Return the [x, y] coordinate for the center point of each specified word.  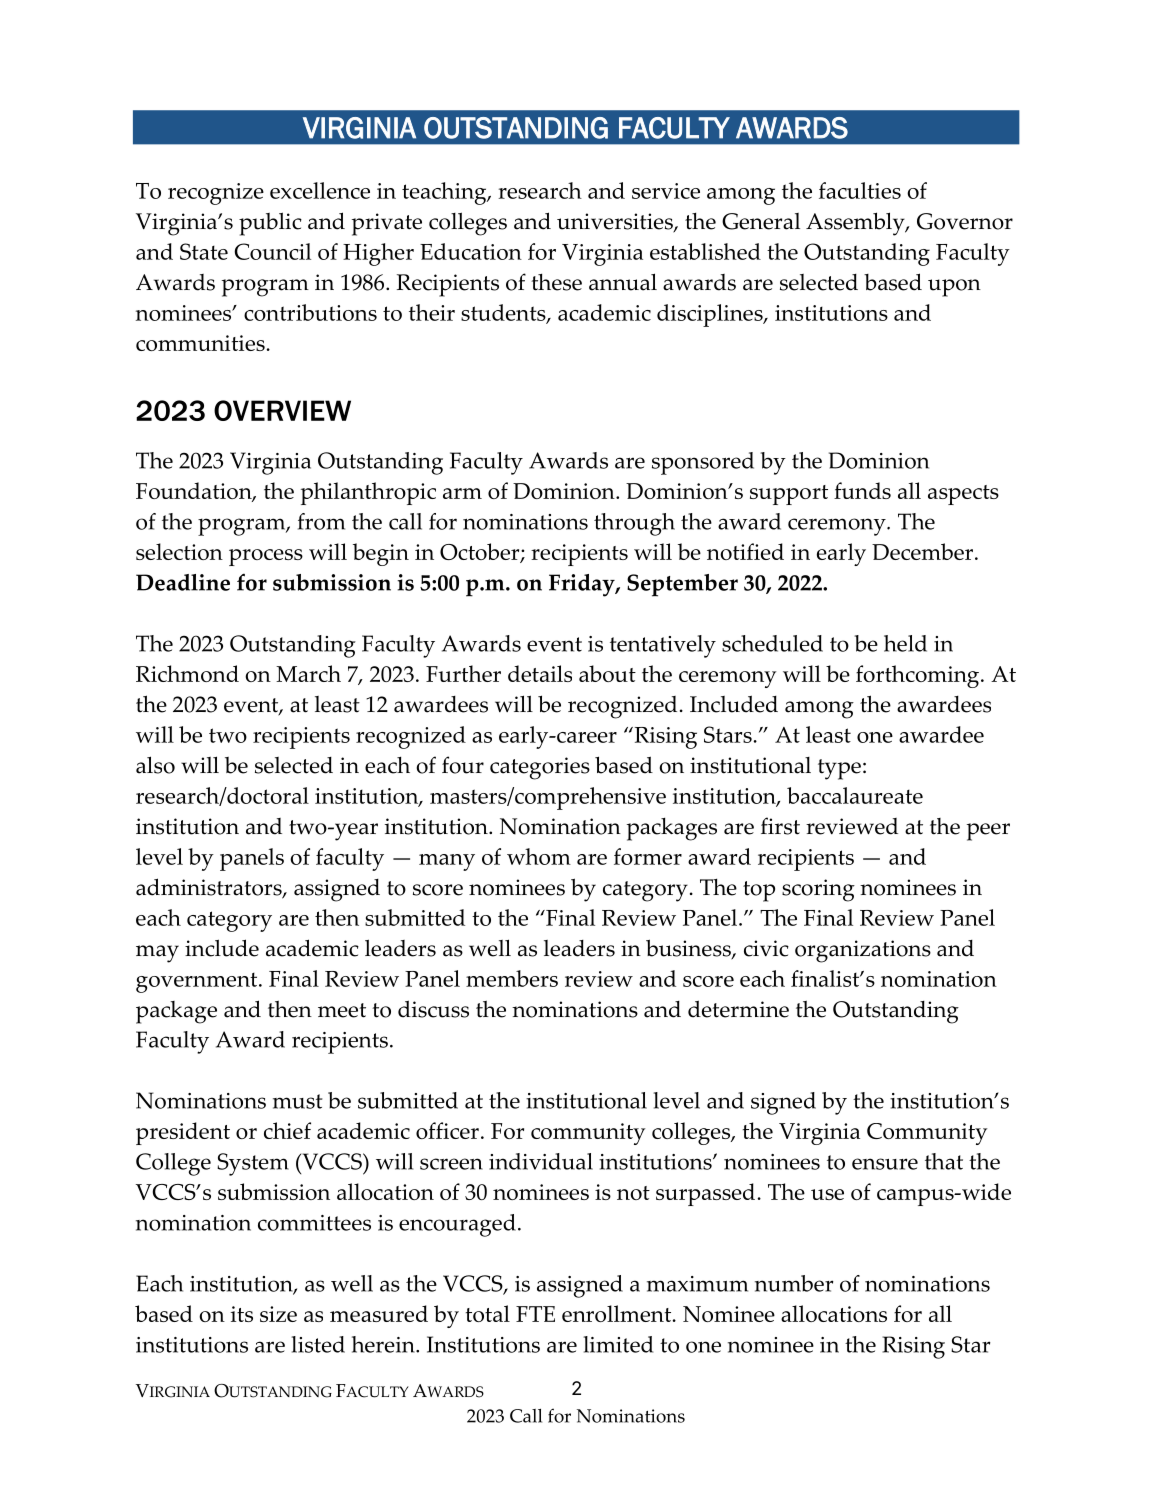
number [794, 1283]
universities [616, 222]
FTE [535, 1314]
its [242, 1314]
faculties [860, 190]
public [270, 224]
